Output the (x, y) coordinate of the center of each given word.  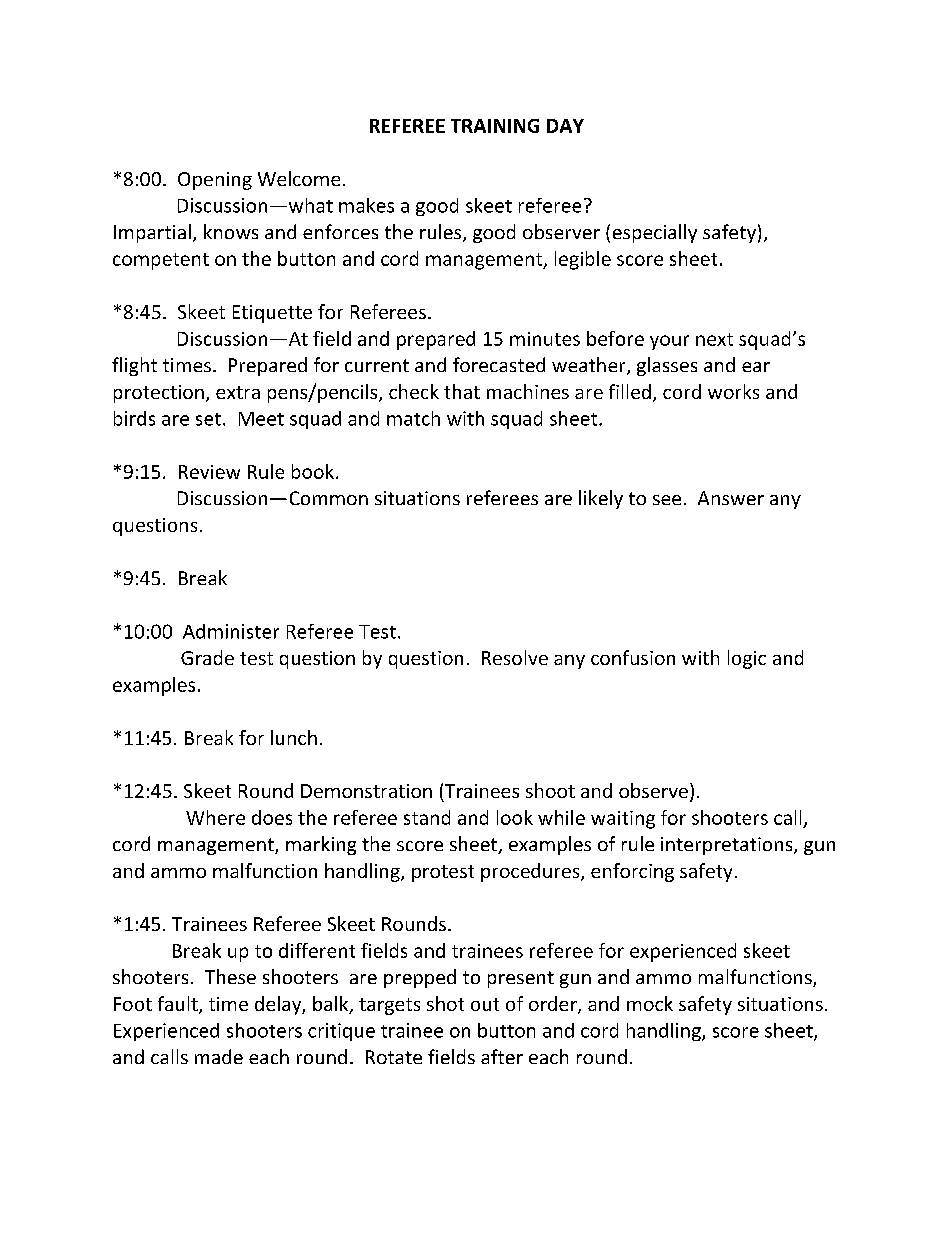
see (667, 500)
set (208, 419)
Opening (215, 181)
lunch (294, 737)
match (413, 418)
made (219, 1056)
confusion (633, 657)
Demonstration (366, 791)
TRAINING (495, 126)
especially (655, 233)
